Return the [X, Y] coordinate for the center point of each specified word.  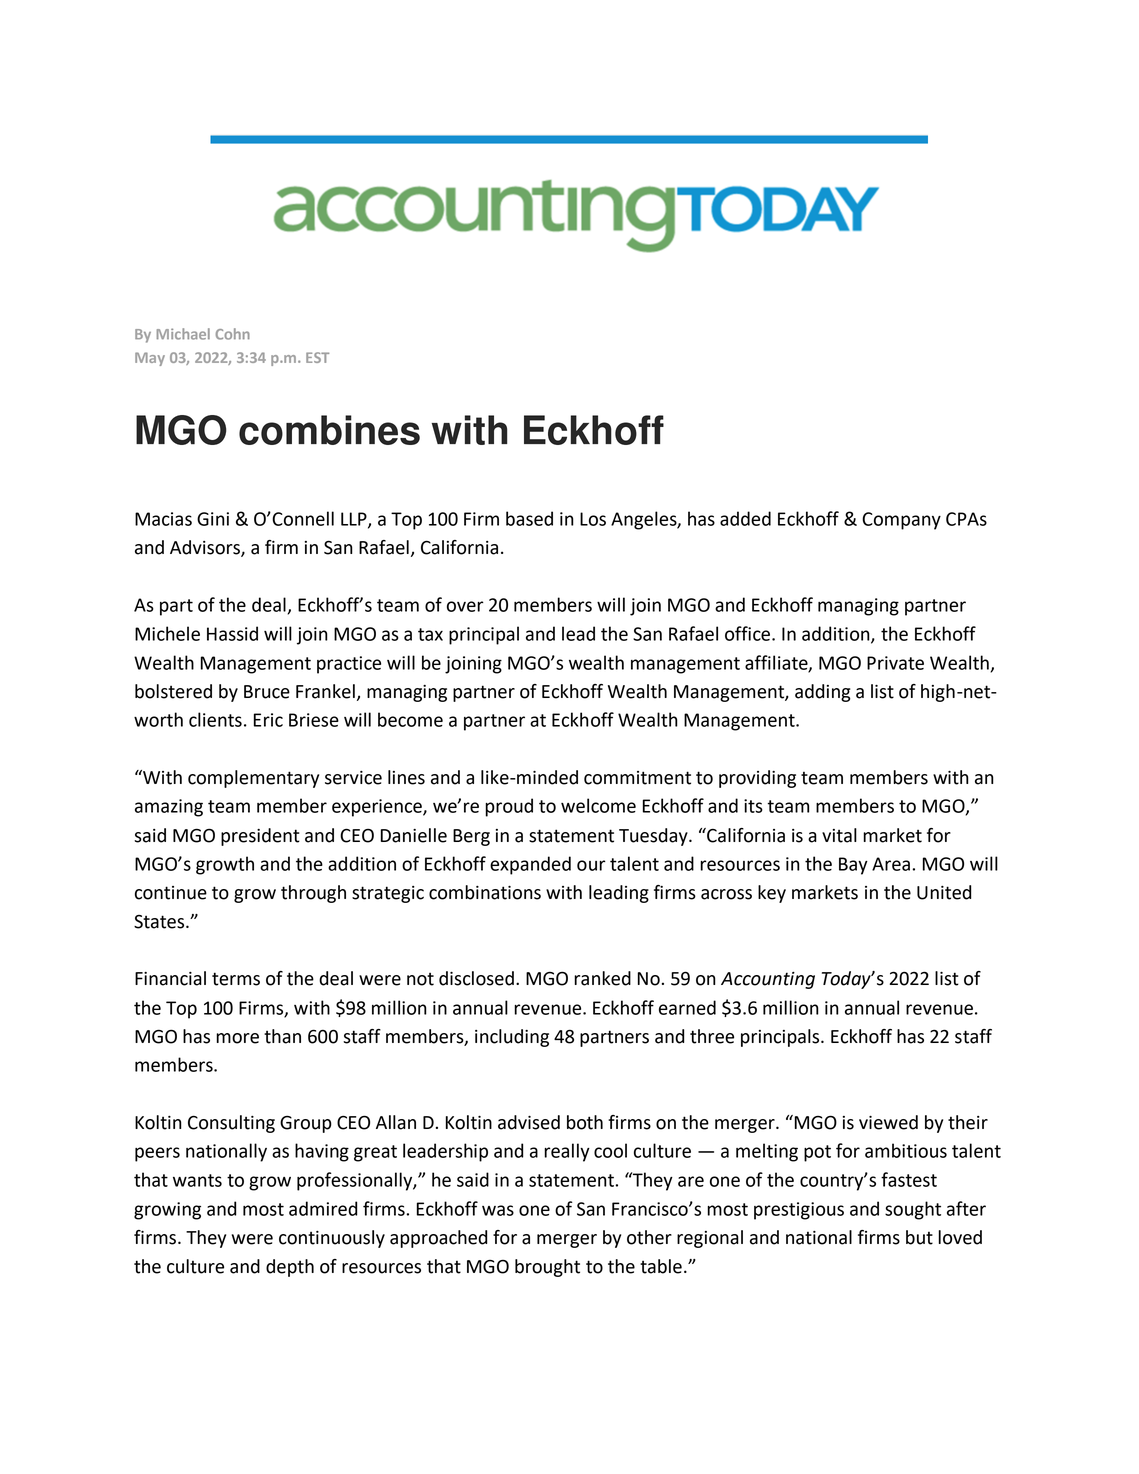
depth [290, 1268]
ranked [602, 978]
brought [547, 1268]
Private [895, 663]
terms [236, 979]
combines [329, 430]
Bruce [267, 692]
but [919, 1237]
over [465, 606]
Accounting [768, 980]
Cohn [233, 334]
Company [901, 521]
